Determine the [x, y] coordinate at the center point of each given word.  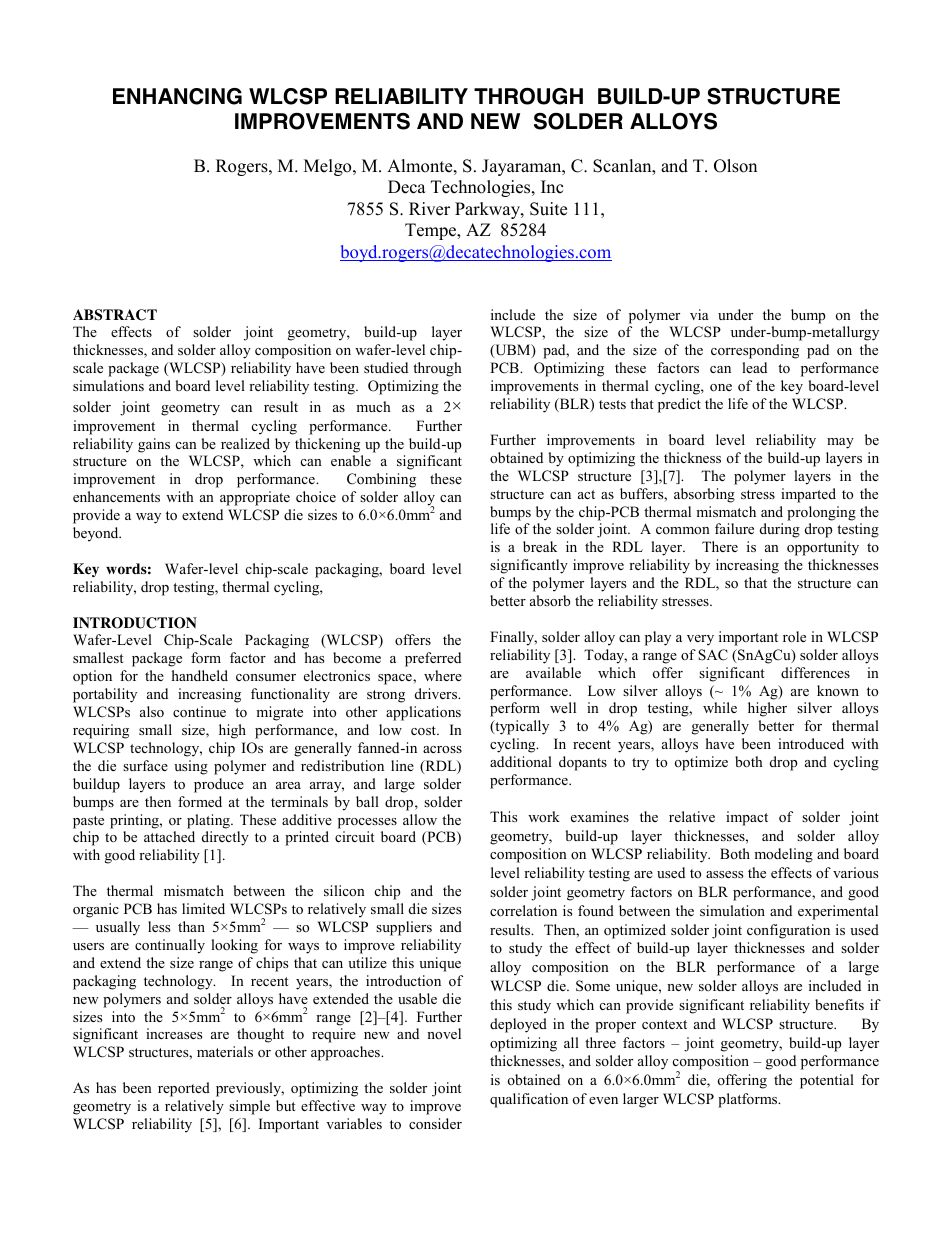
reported [184, 1089]
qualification [529, 1100]
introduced [811, 743]
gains [154, 445]
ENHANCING [177, 96]
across [442, 749]
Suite [548, 209]
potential [827, 1081]
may [840, 443]
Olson [735, 166]
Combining [381, 480]
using [191, 767]
